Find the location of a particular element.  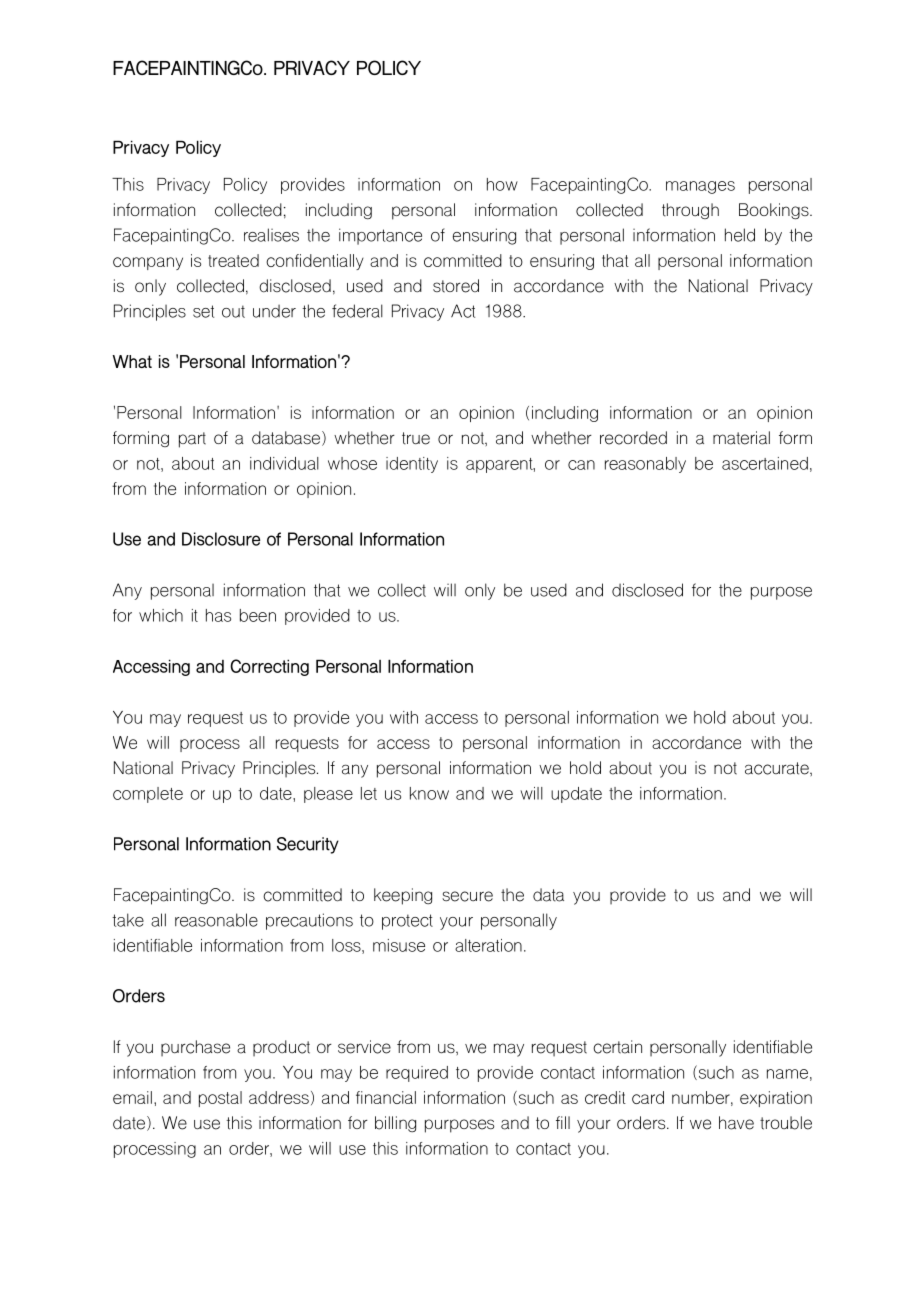

postal is located at coordinates (220, 1099).
